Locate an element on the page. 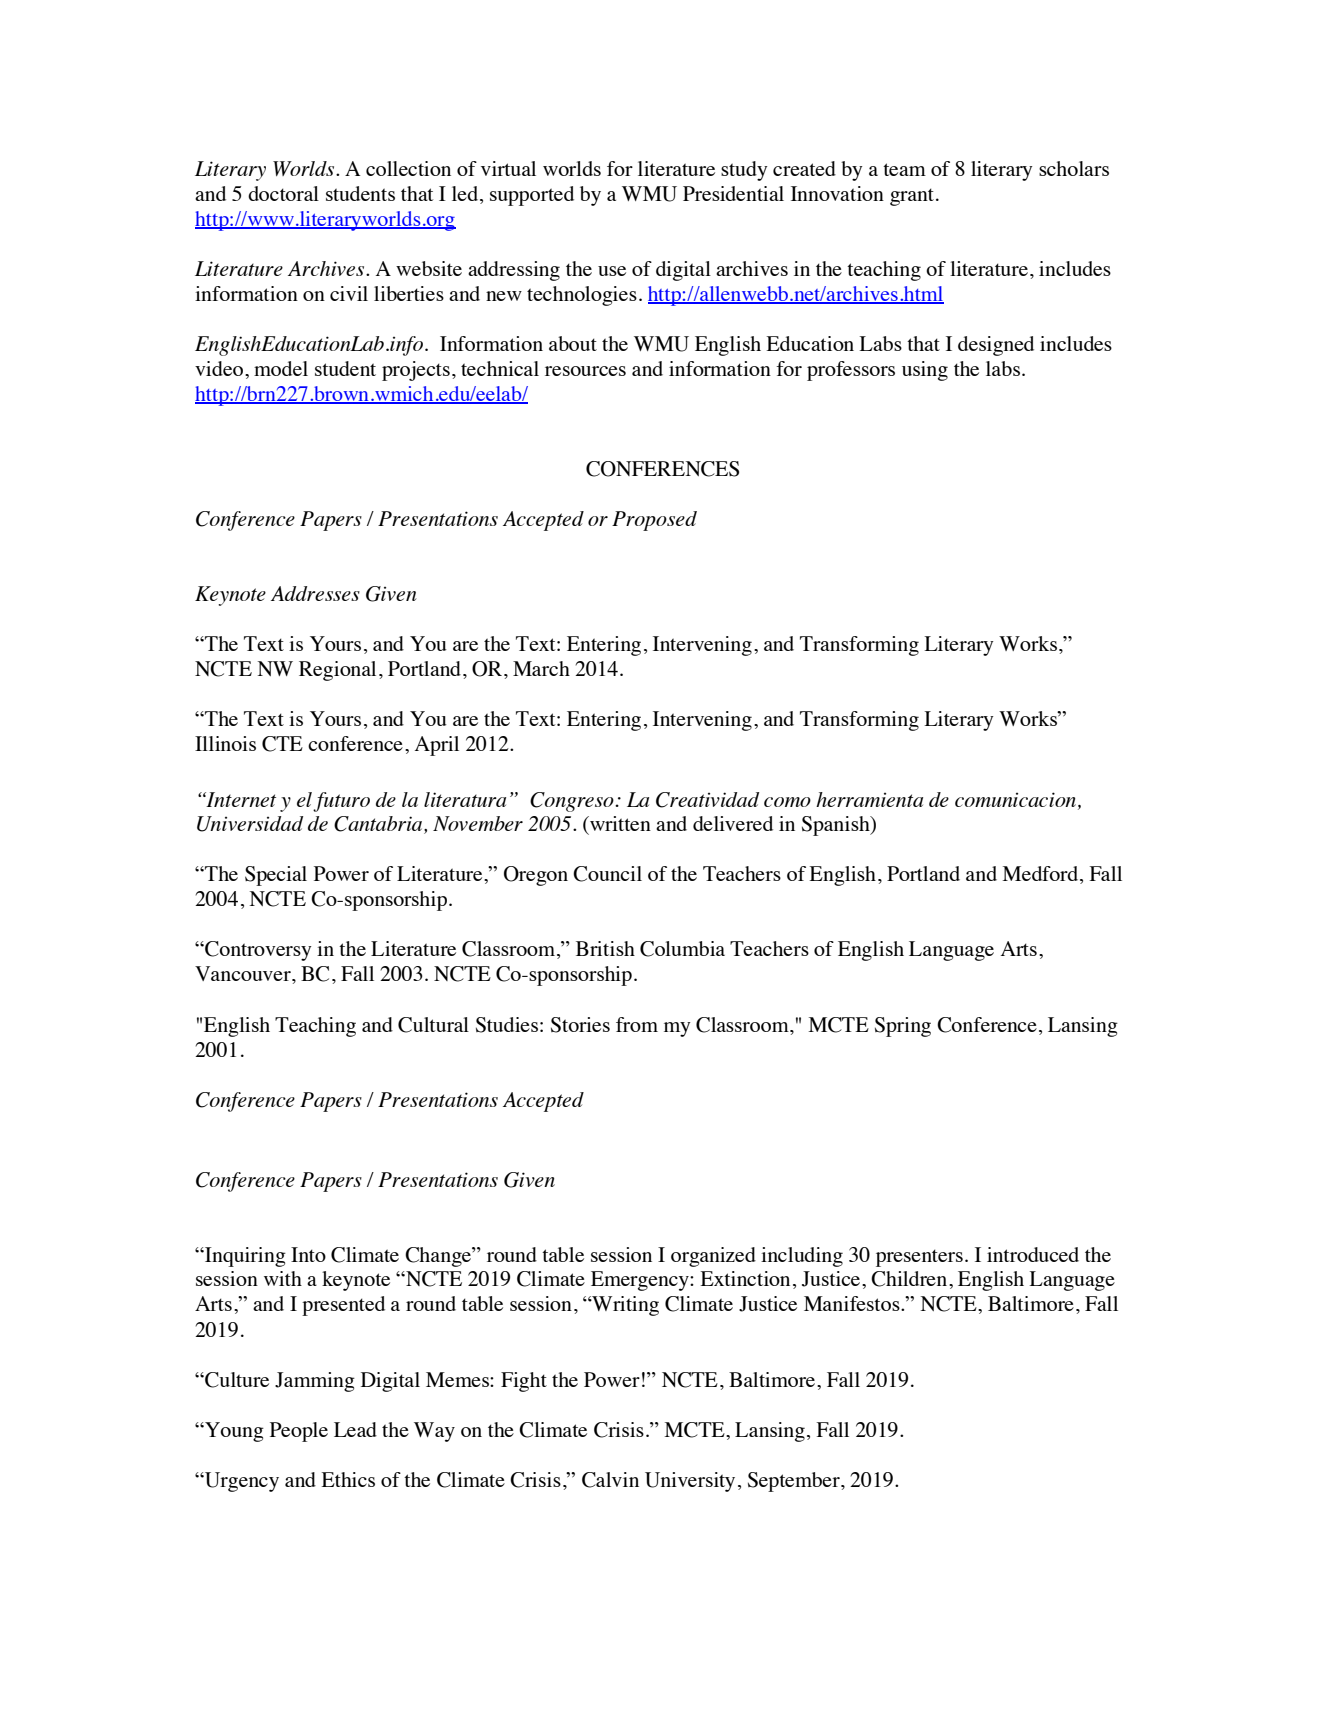  March is located at coordinates (541, 668).
